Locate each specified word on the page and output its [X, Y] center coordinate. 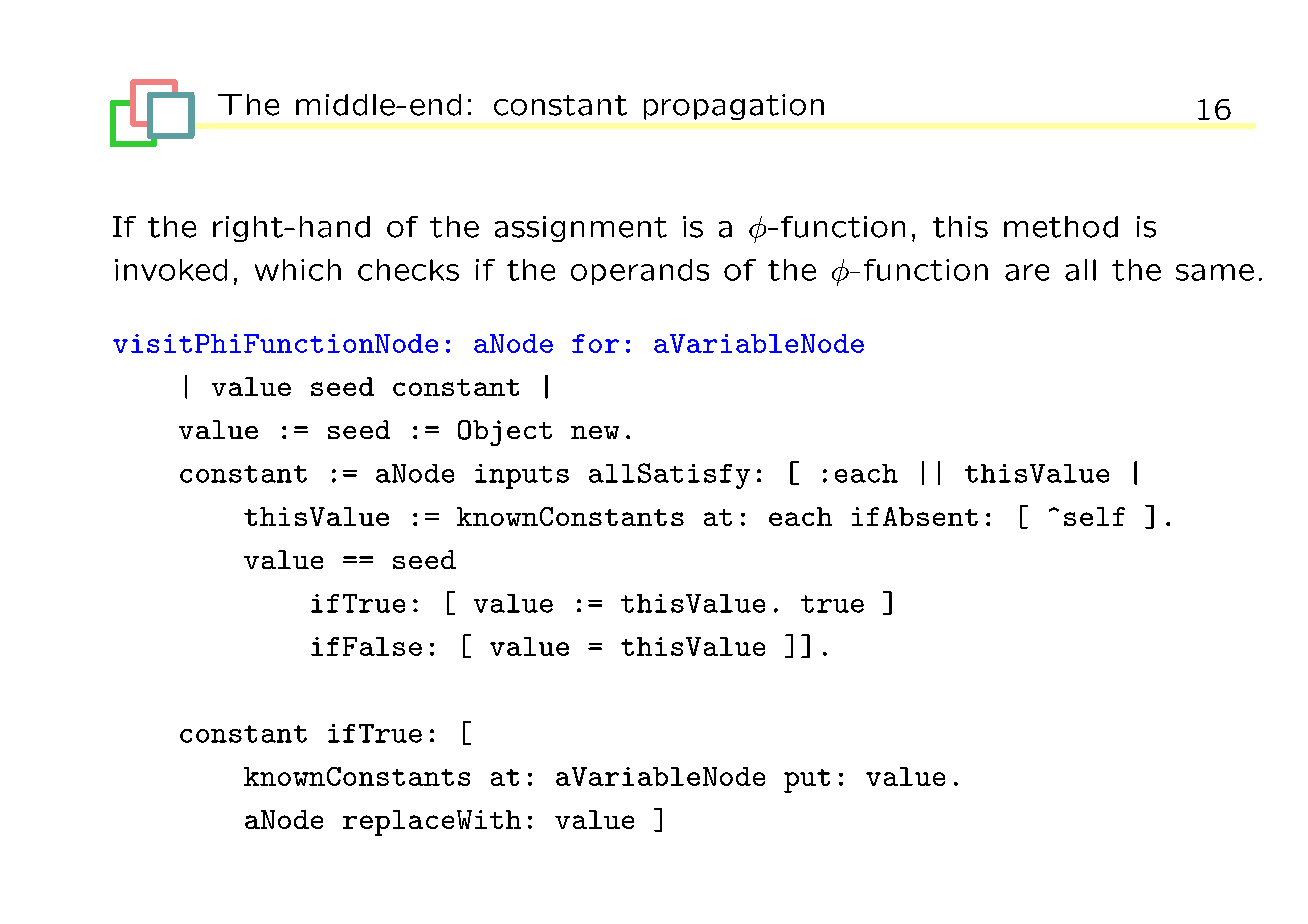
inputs [522, 476]
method [1061, 227]
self [1094, 516]
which [298, 270]
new [595, 432]
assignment [581, 229]
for [595, 343]
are [1027, 272]
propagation [734, 107]
